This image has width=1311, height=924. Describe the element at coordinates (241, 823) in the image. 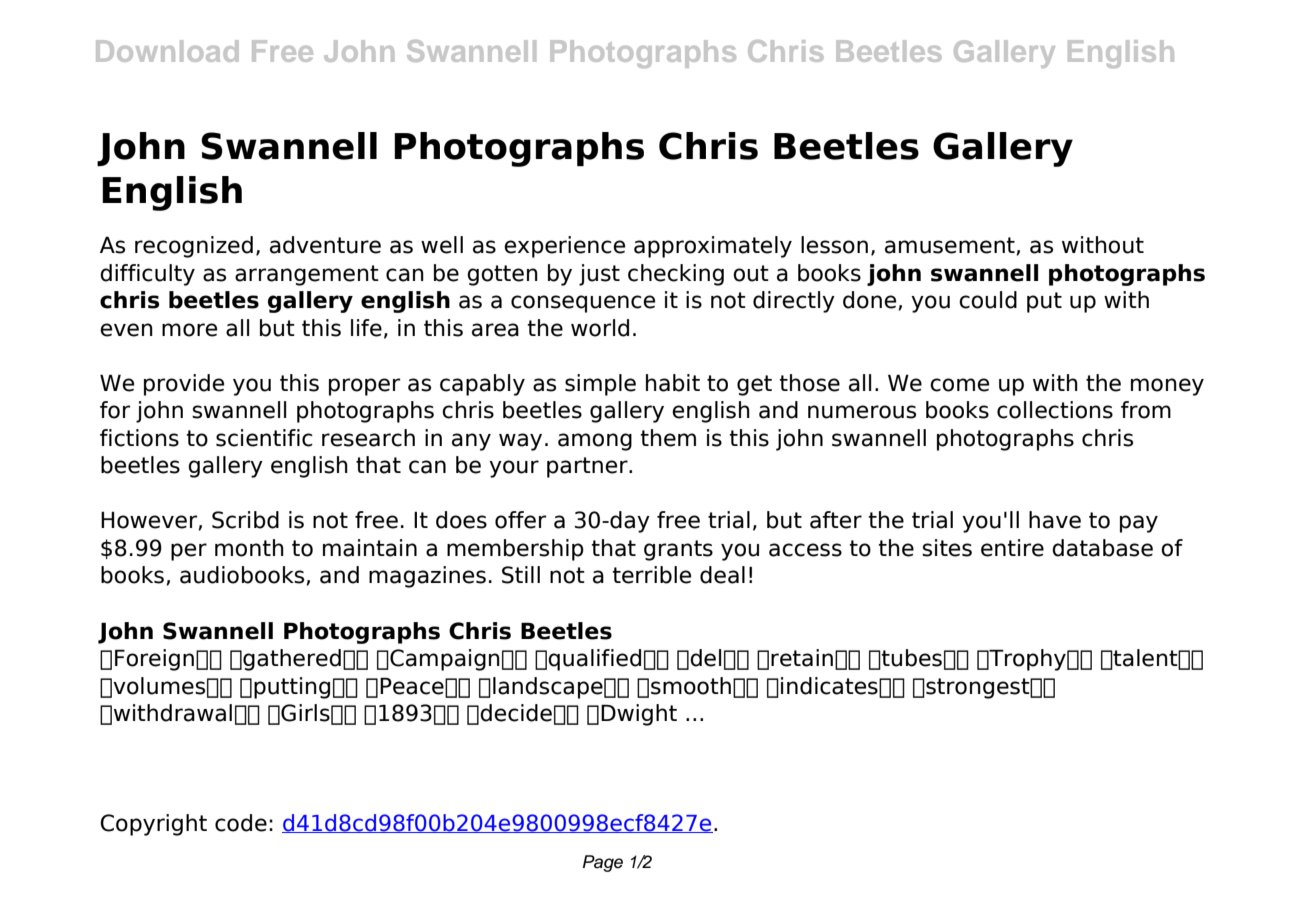

I see `code` at that location.
